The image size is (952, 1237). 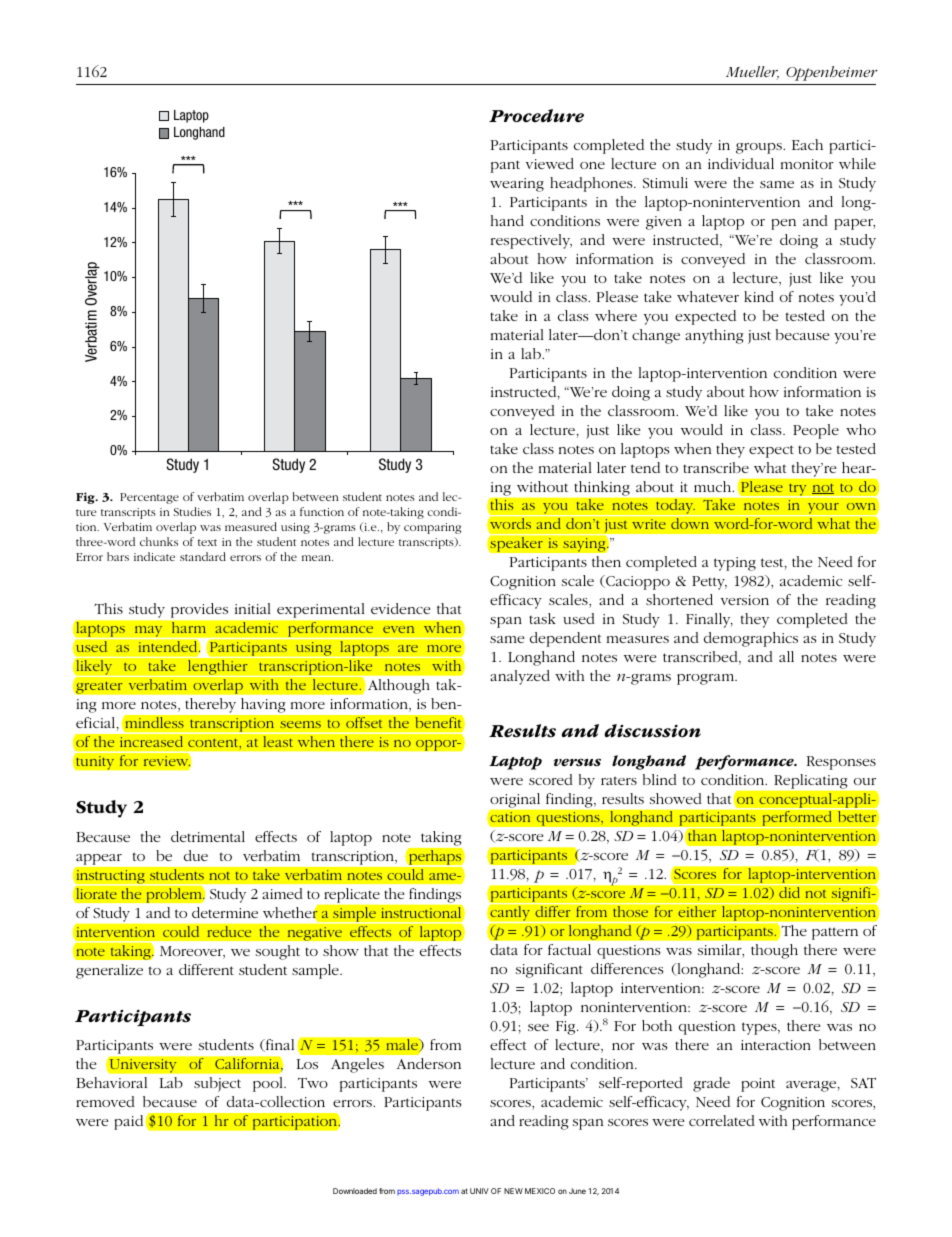 I want to click on demographics, so click(x=751, y=639).
